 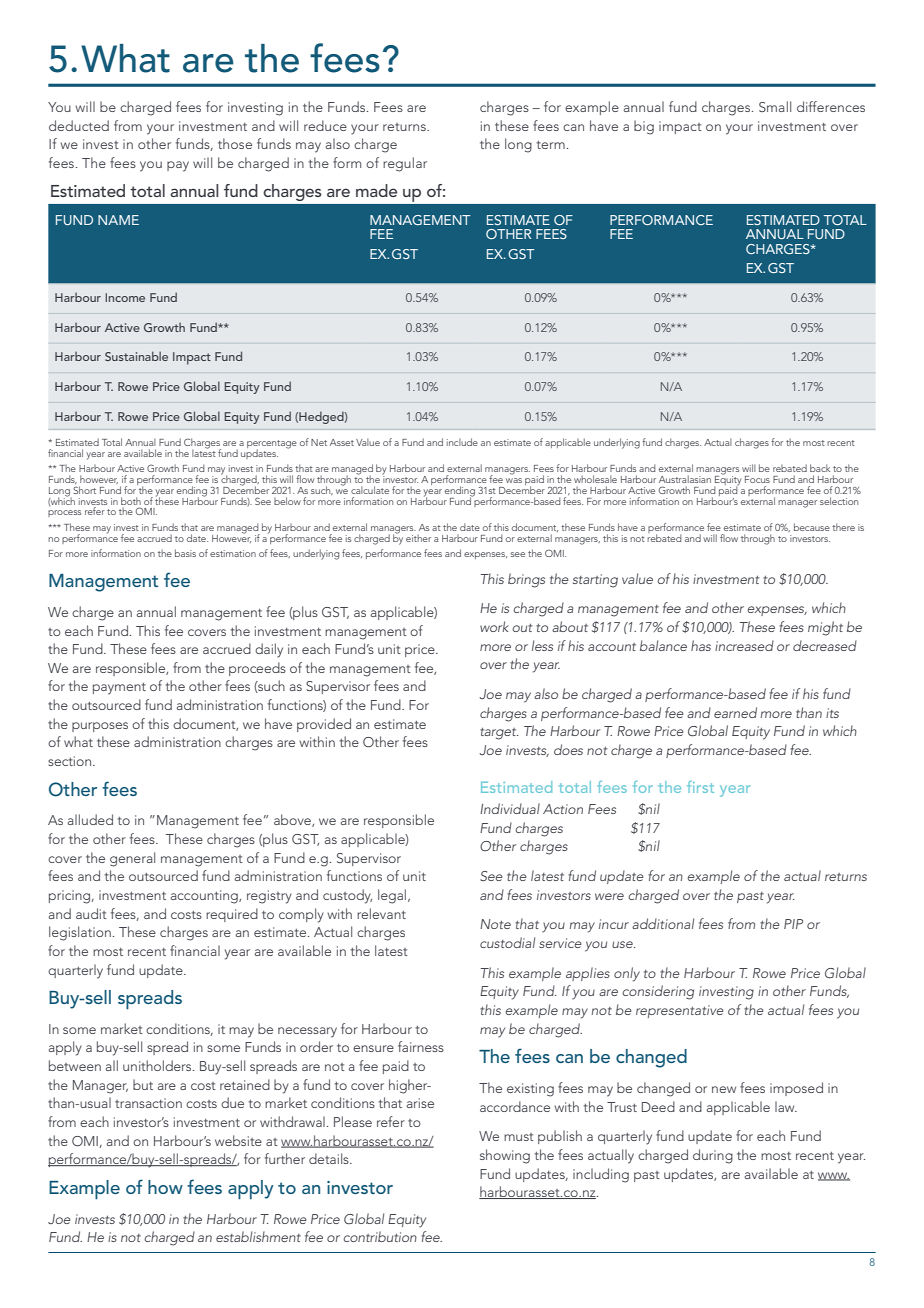 What do you see at coordinates (775, 106) in the image?
I see `Small` at bounding box center [775, 106].
